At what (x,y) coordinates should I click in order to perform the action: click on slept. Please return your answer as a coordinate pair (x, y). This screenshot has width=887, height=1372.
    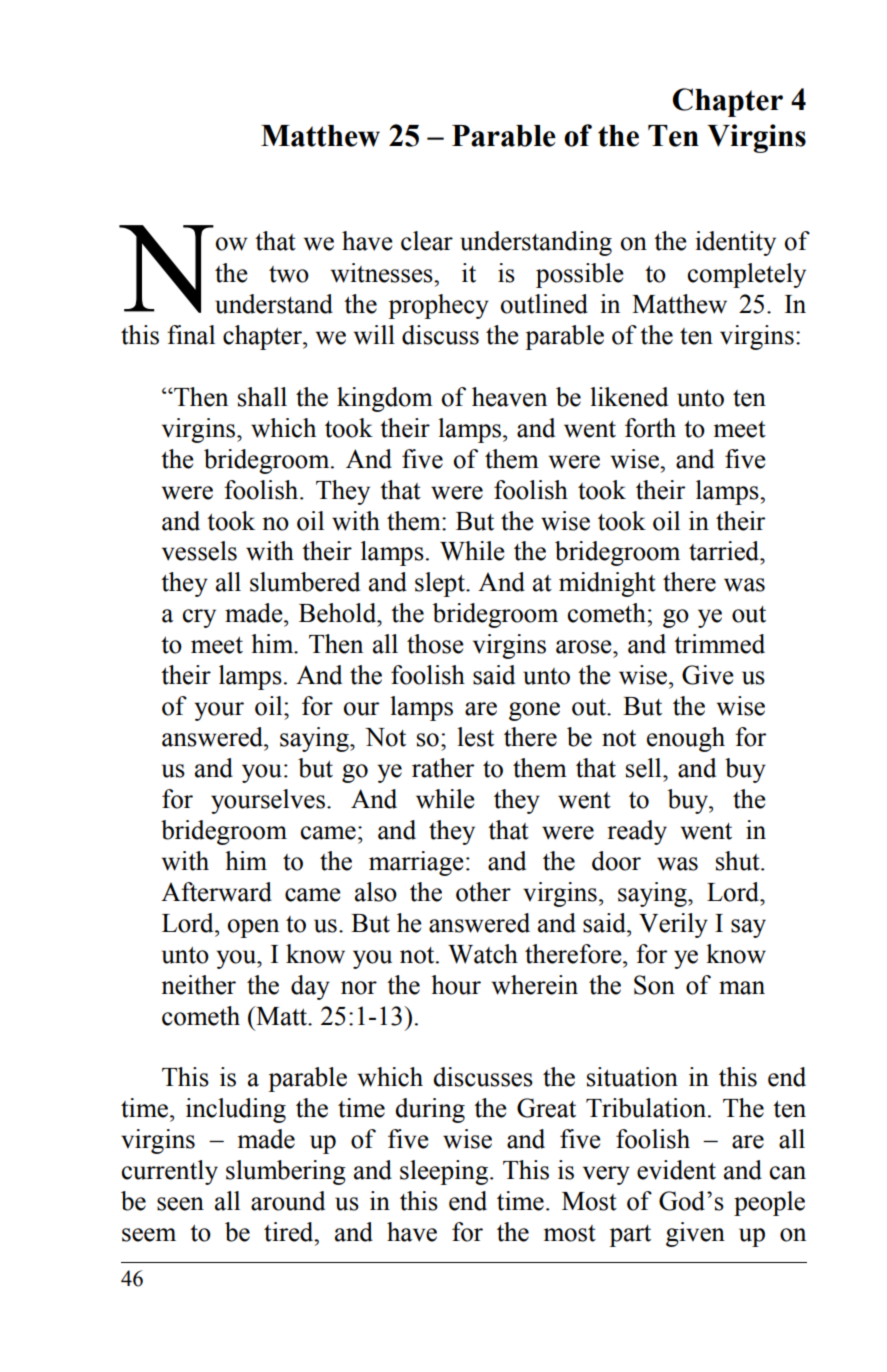
    Looking at the image, I should click on (441, 584).
